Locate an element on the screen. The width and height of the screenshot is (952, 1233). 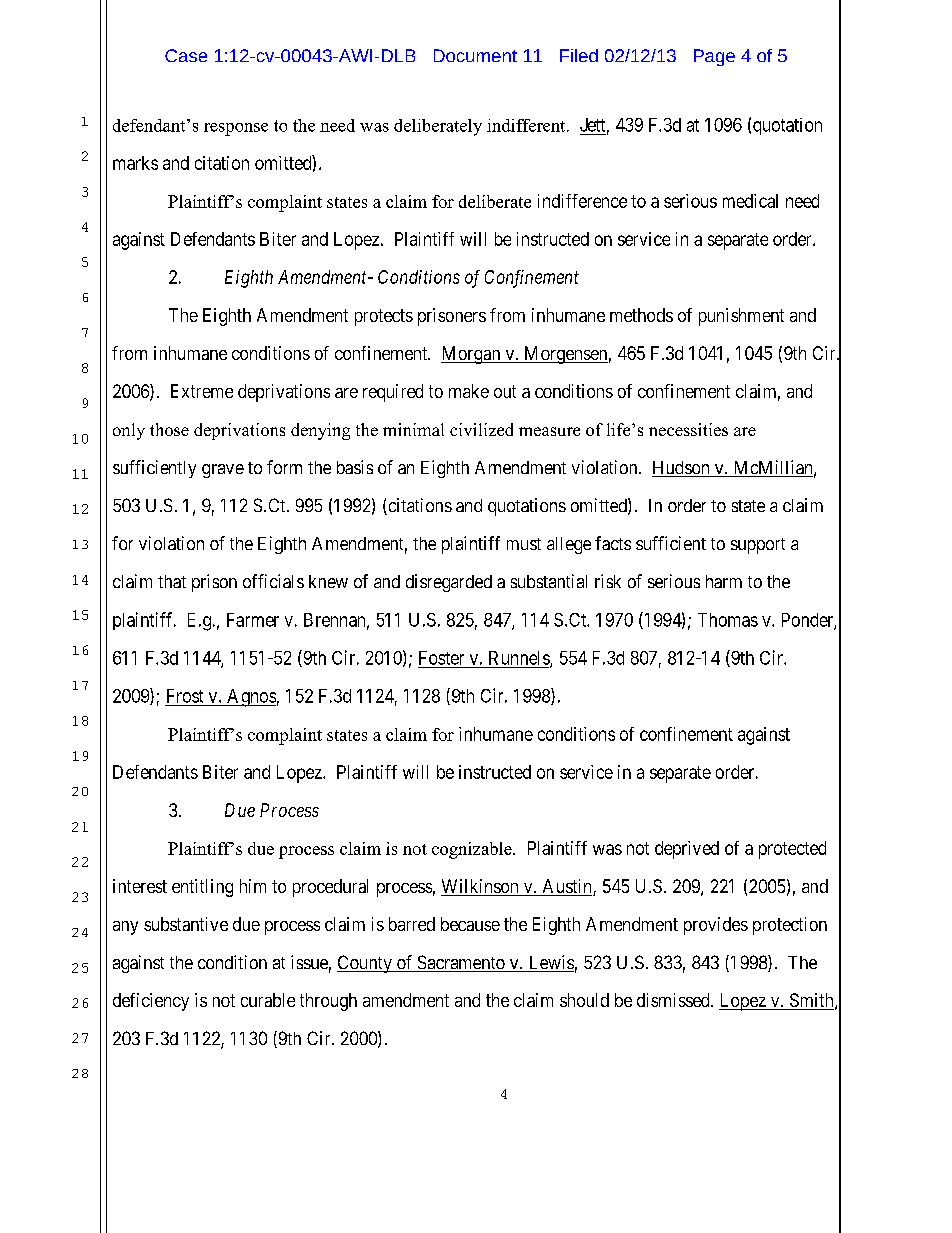
Page is located at coordinates (714, 57).
